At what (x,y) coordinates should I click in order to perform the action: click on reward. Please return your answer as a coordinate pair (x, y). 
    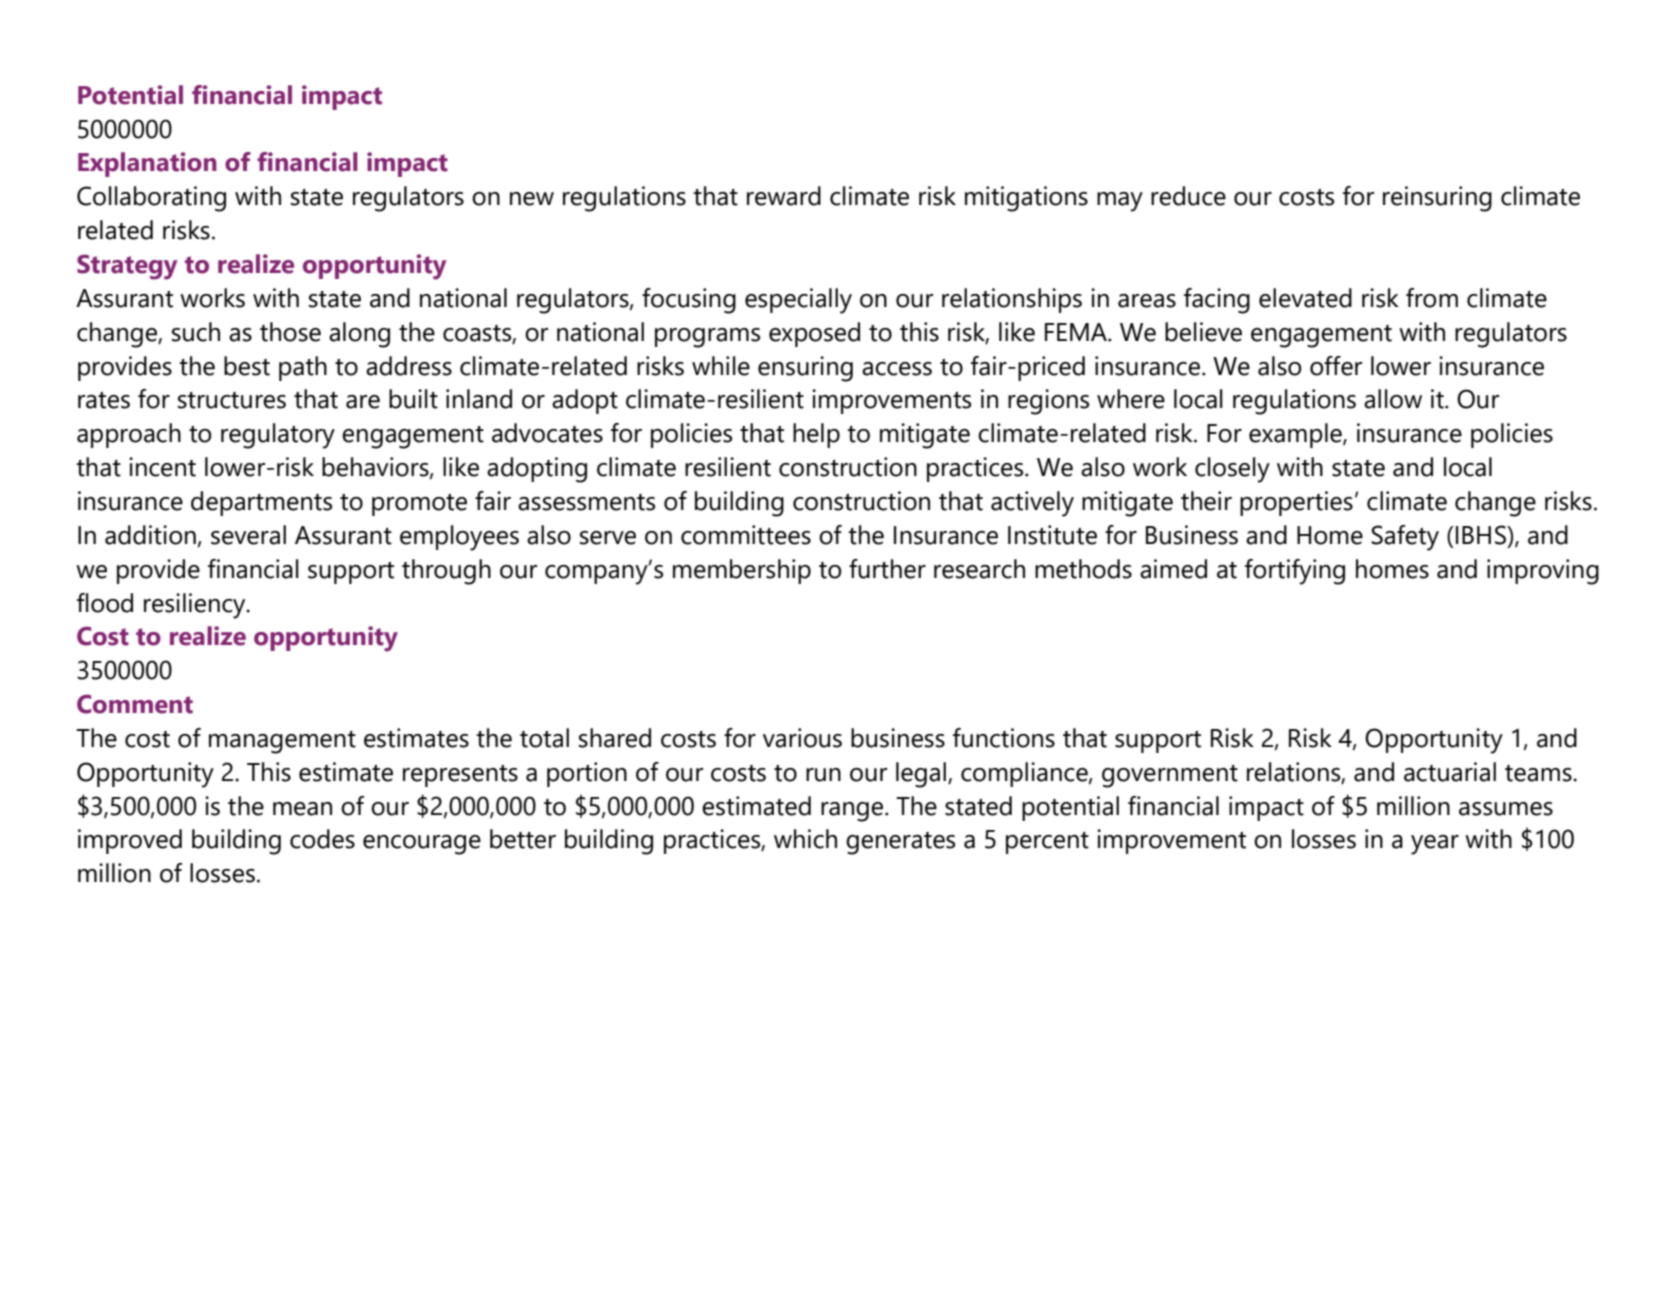
    Looking at the image, I should click on (784, 196).
